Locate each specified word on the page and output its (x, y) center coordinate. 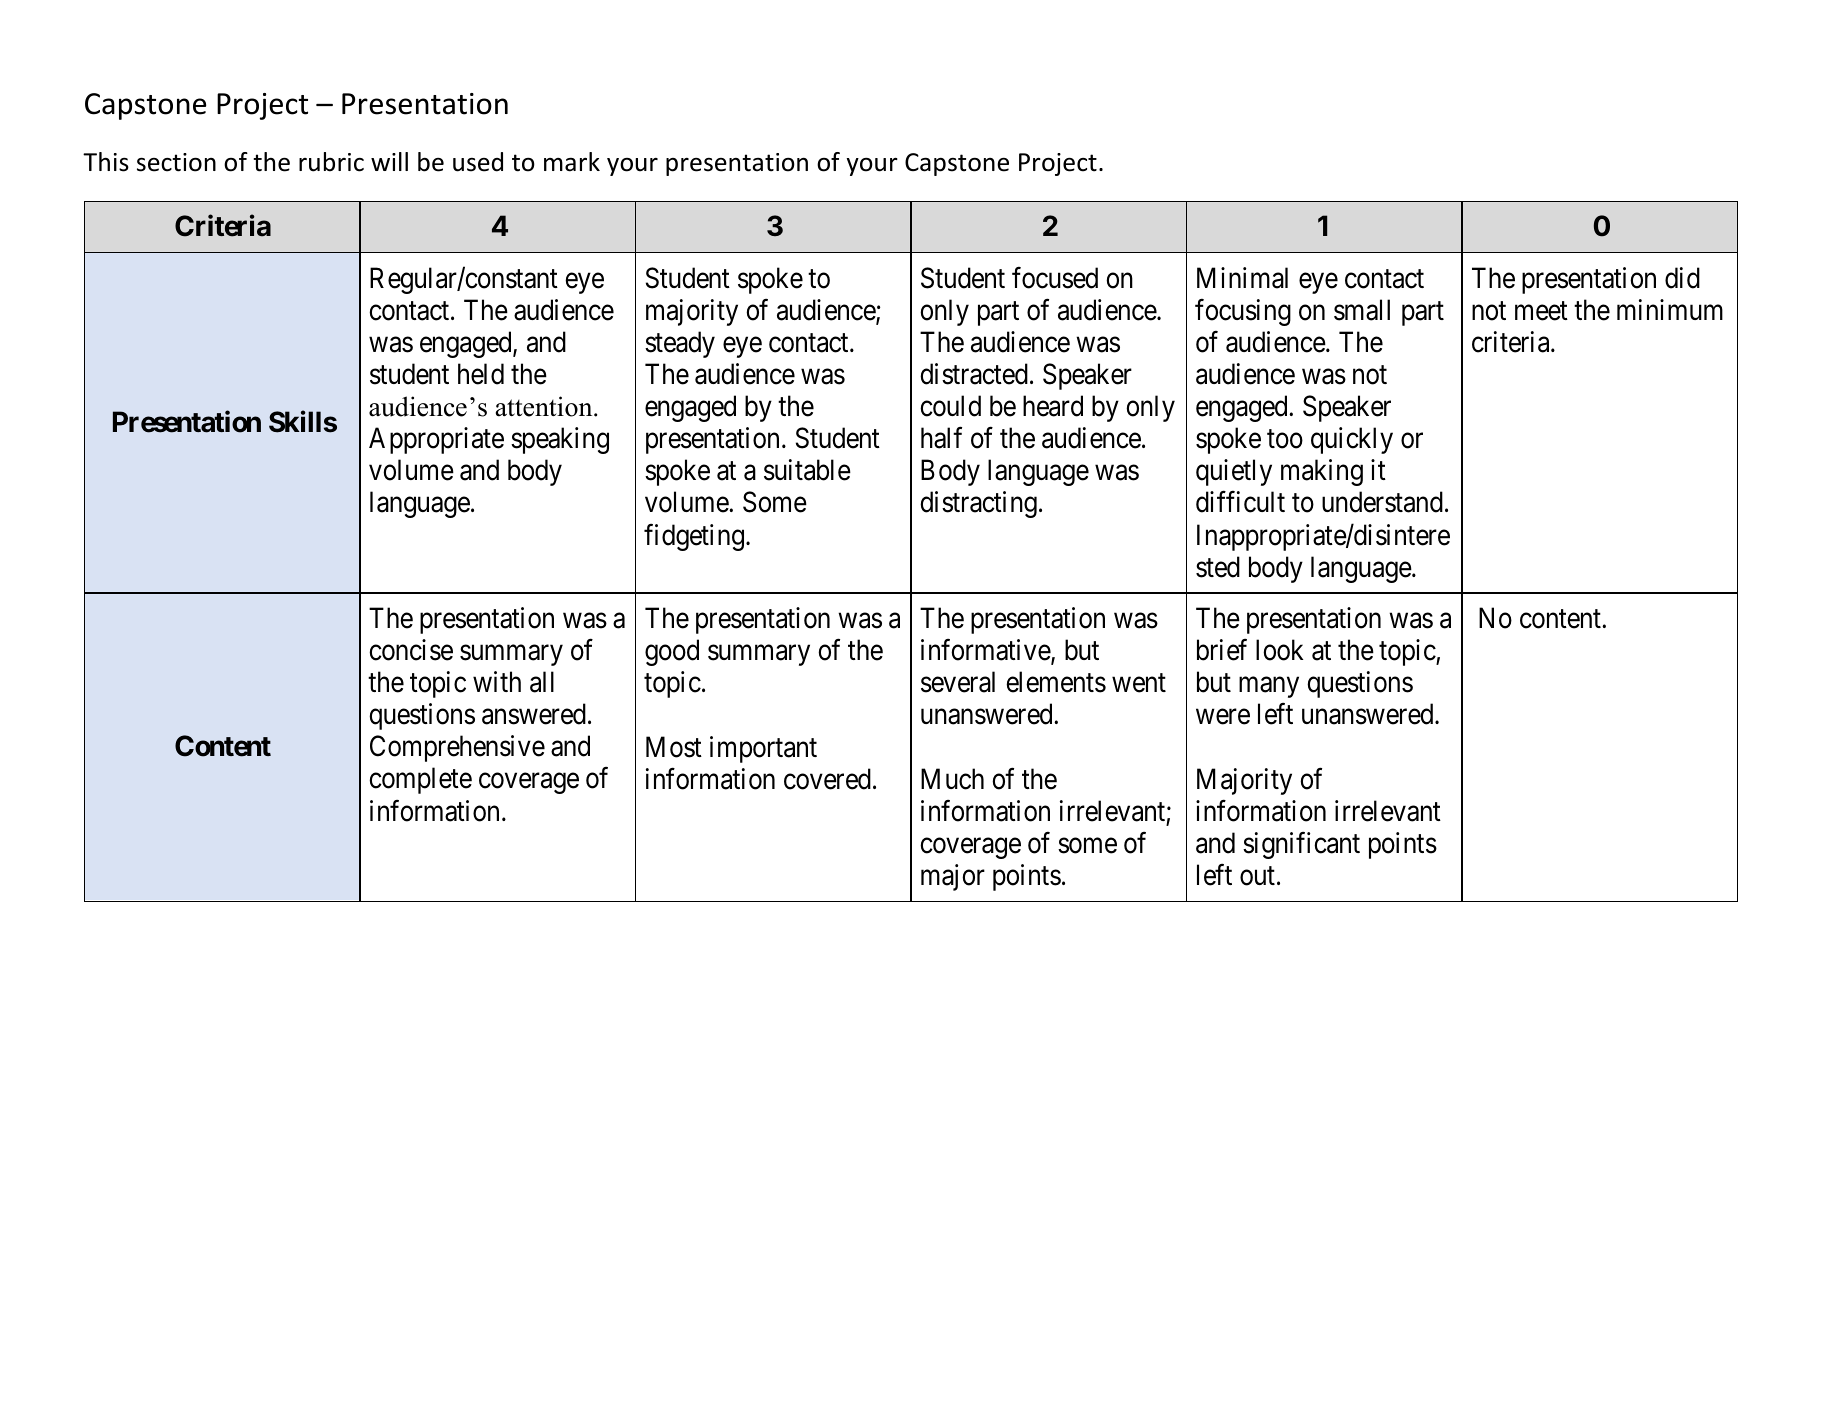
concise (411, 650)
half (941, 438)
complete (420, 780)
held (481, 374)
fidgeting (695, 537)
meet (1541, 311)
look (1279, 650)
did (1682, 278)
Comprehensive (457, 748)
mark (572, 162)
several (958, 682)
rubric (331, 162)
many (1269, 687)
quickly (1352, 440)
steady (680, 344)
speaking (560, 440)
